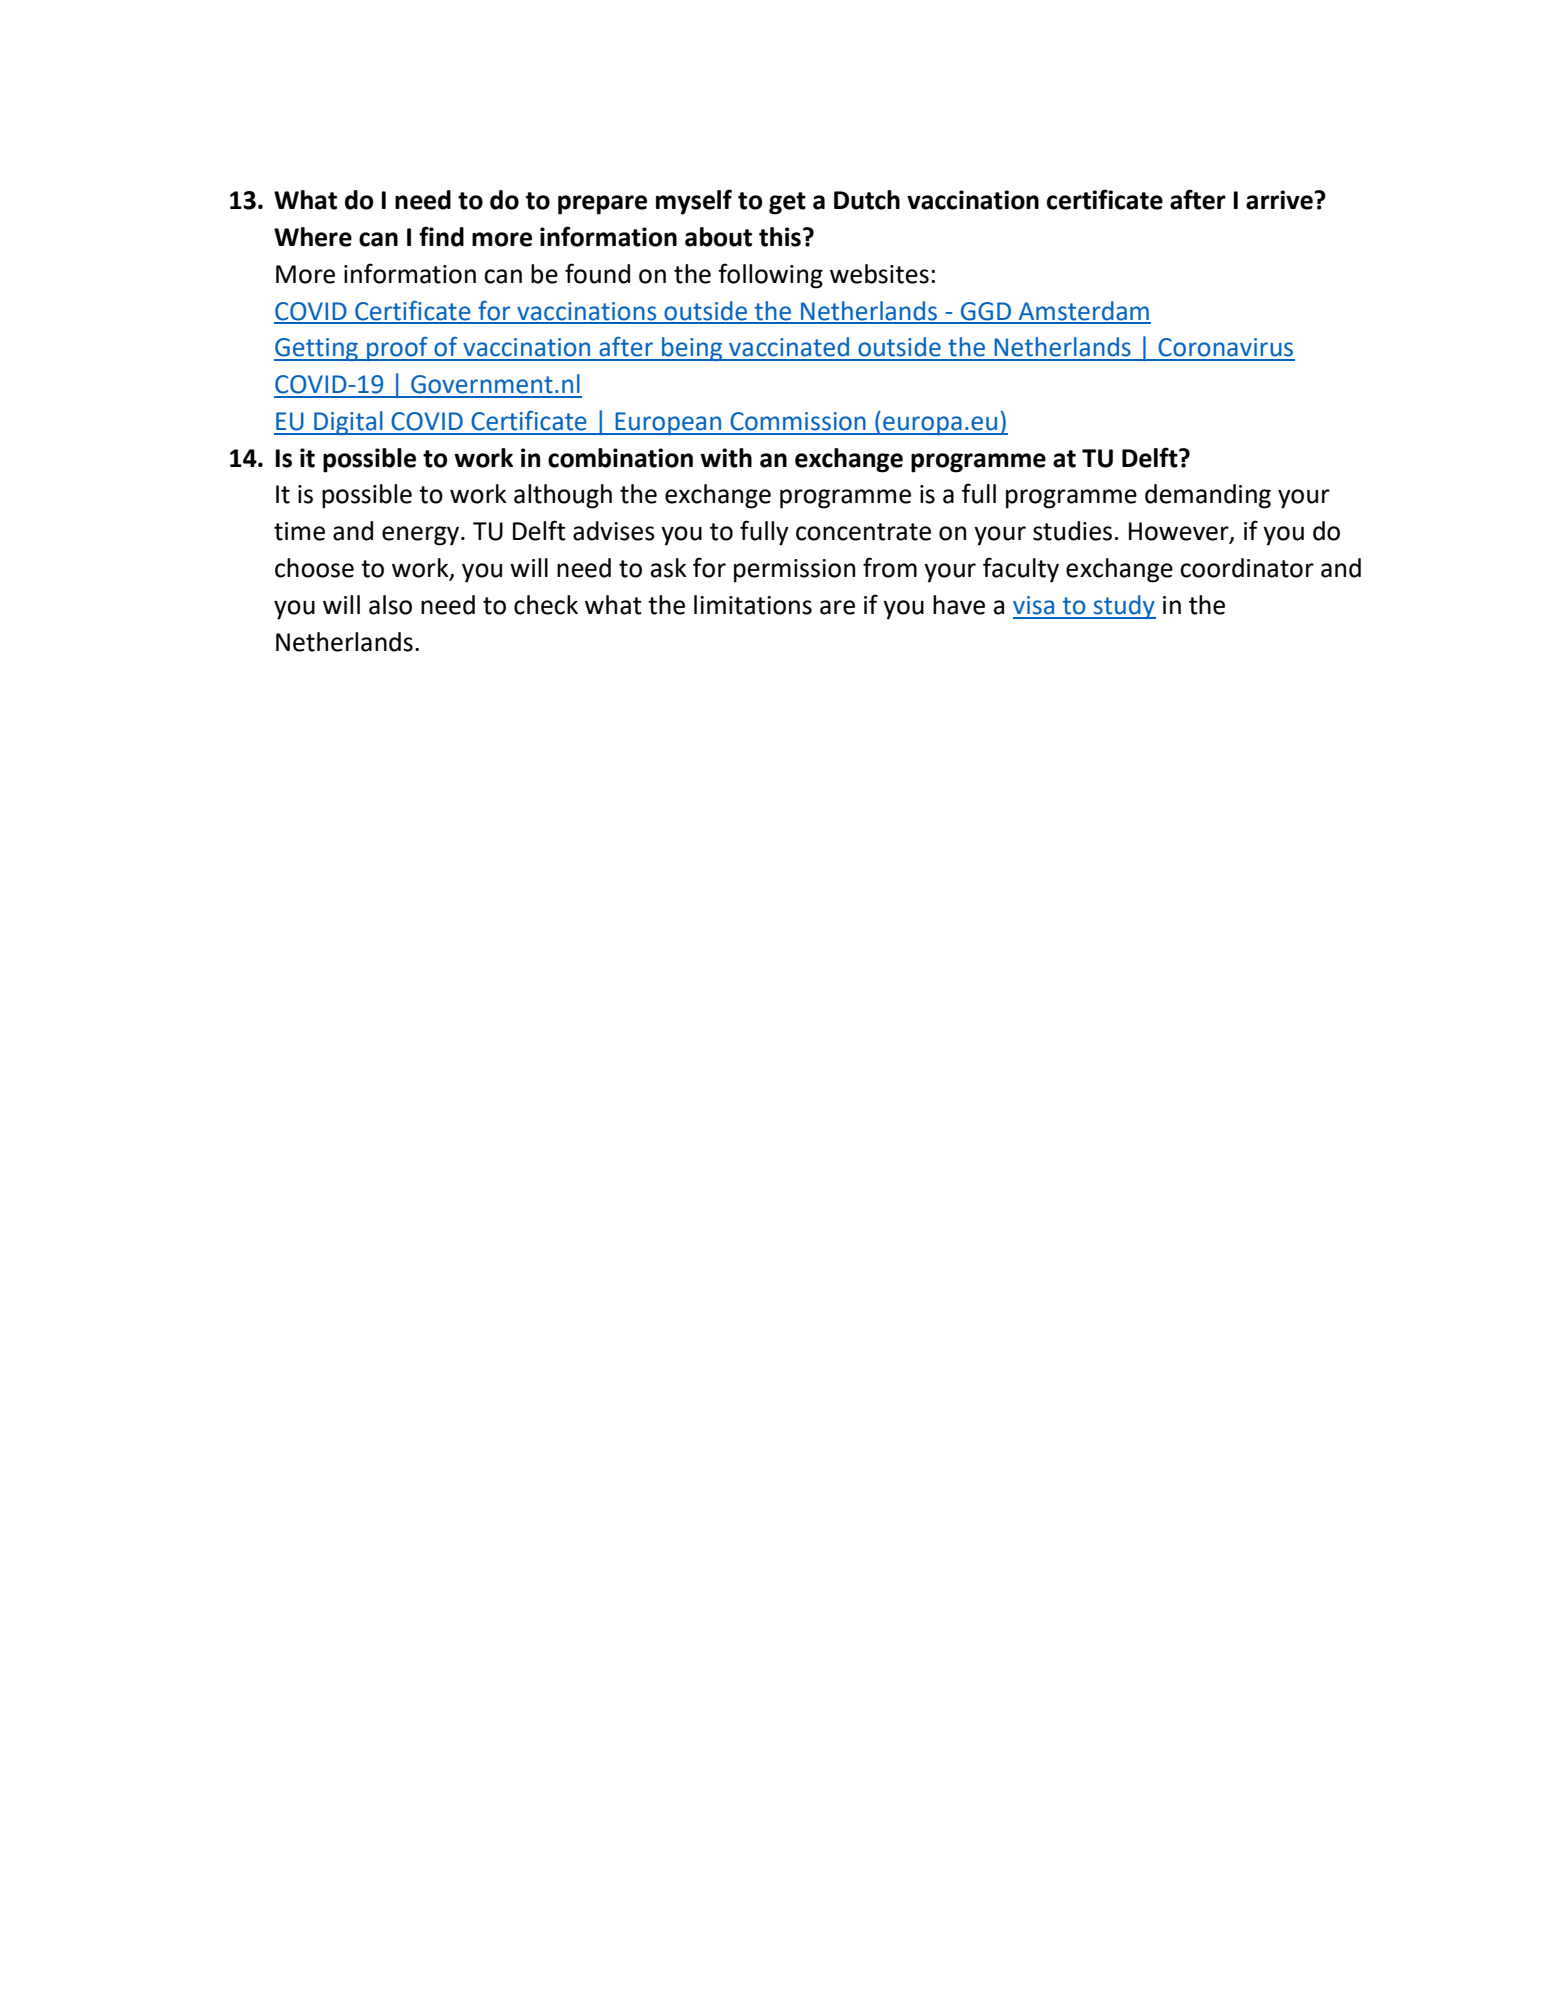 The image size is (1553, 2010). I want to click on demanding, so click(1208, 496).
